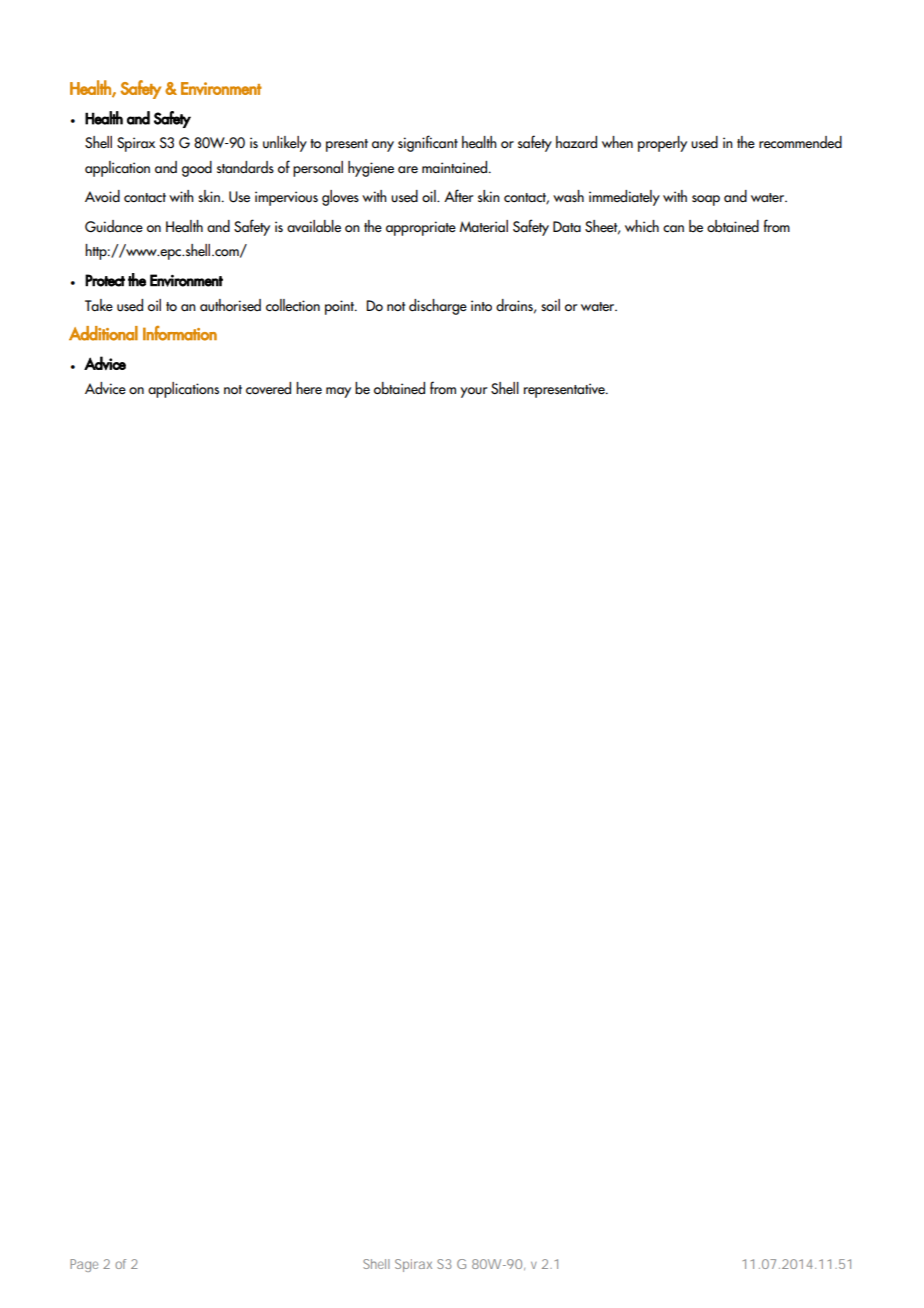  What do you see at coordinates (84, 1265) in the image?
I see `Page` at bounding box center [84, 1265].
